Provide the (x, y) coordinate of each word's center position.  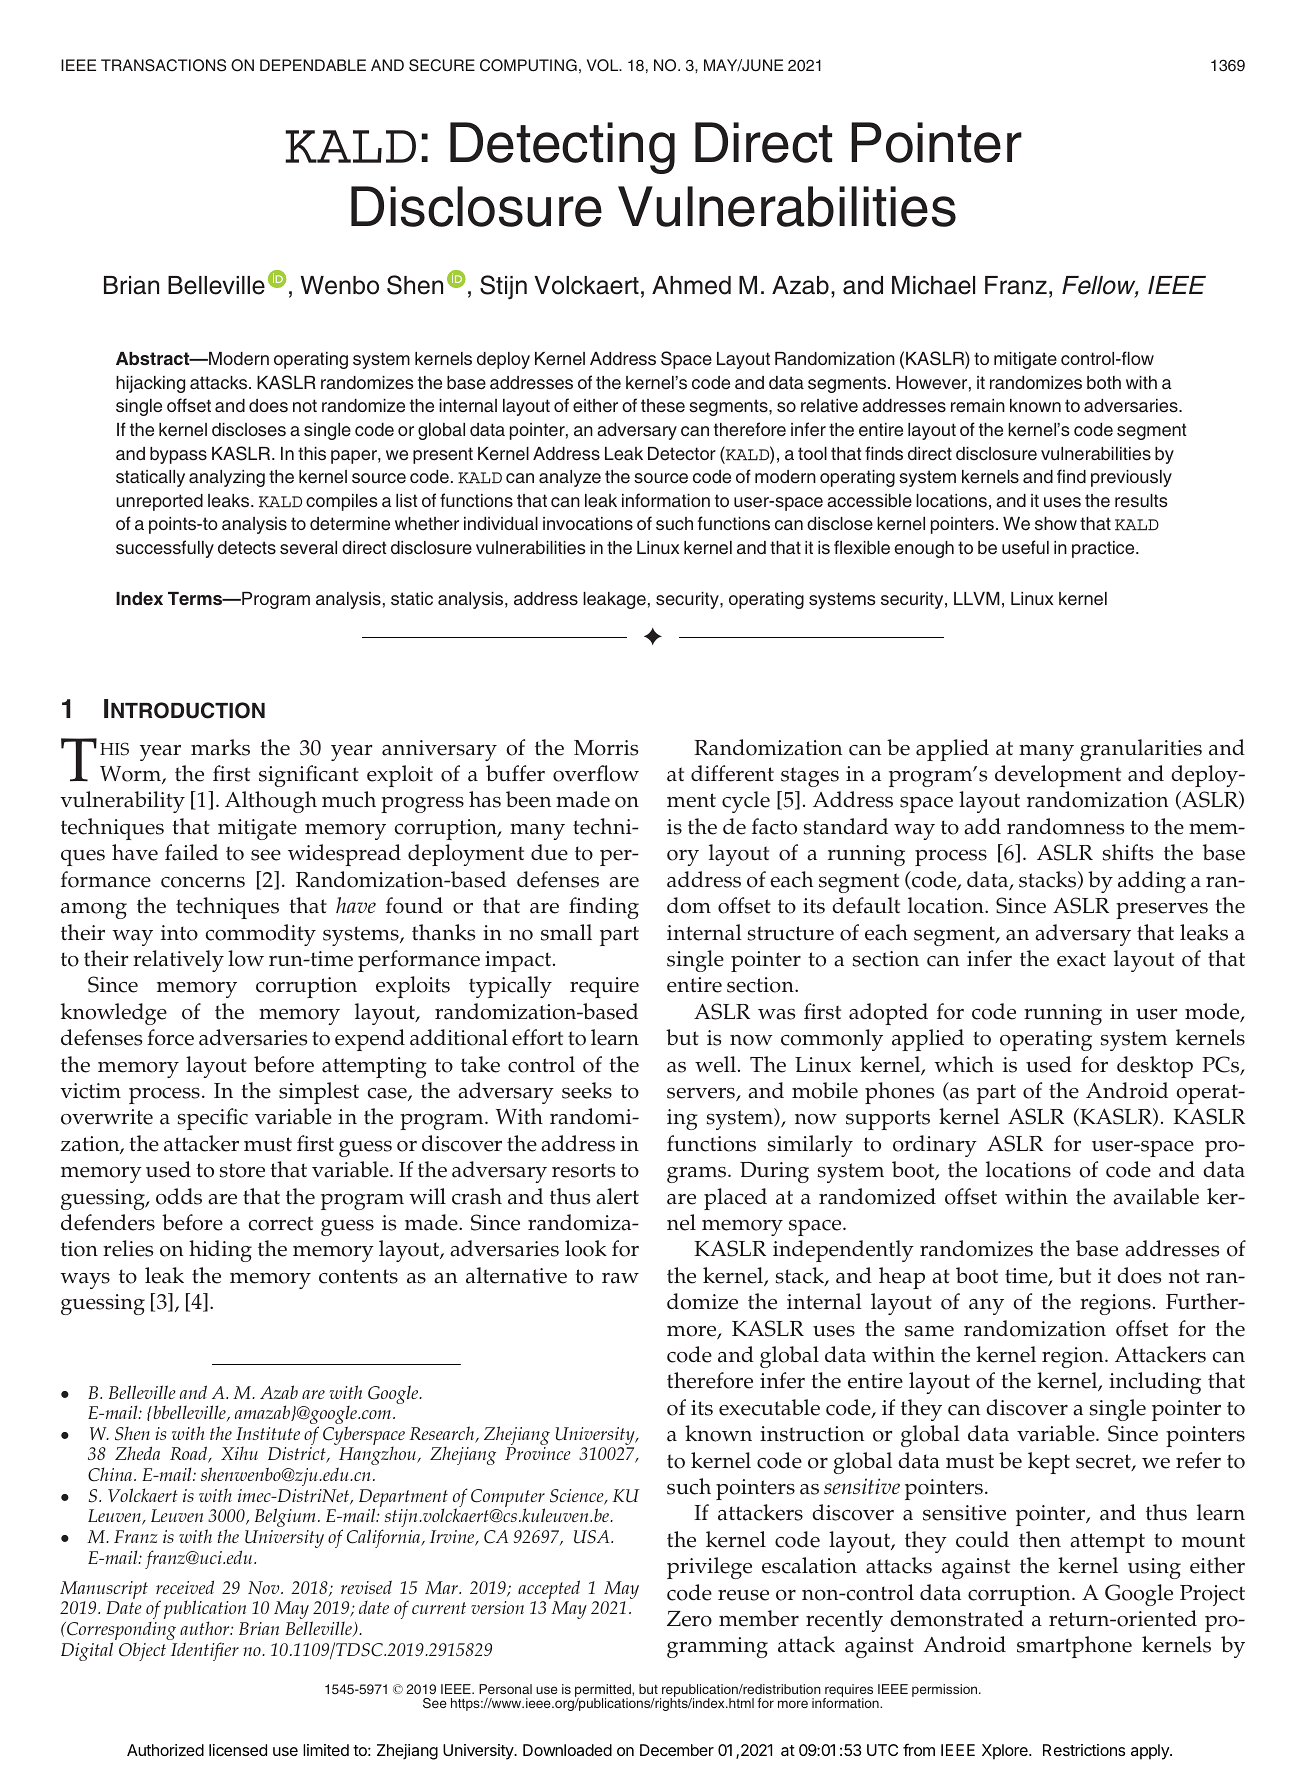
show (1056, 523)
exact (1081, 959)
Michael (933, 285)
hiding (220, 1251)
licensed (238, 1750)
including (1155, 1383)
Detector (682, 454)
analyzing (227, 478)
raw (620, 1278)
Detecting (562, 148)
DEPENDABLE (313, 65)
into (179, 933)
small (566, 932)
